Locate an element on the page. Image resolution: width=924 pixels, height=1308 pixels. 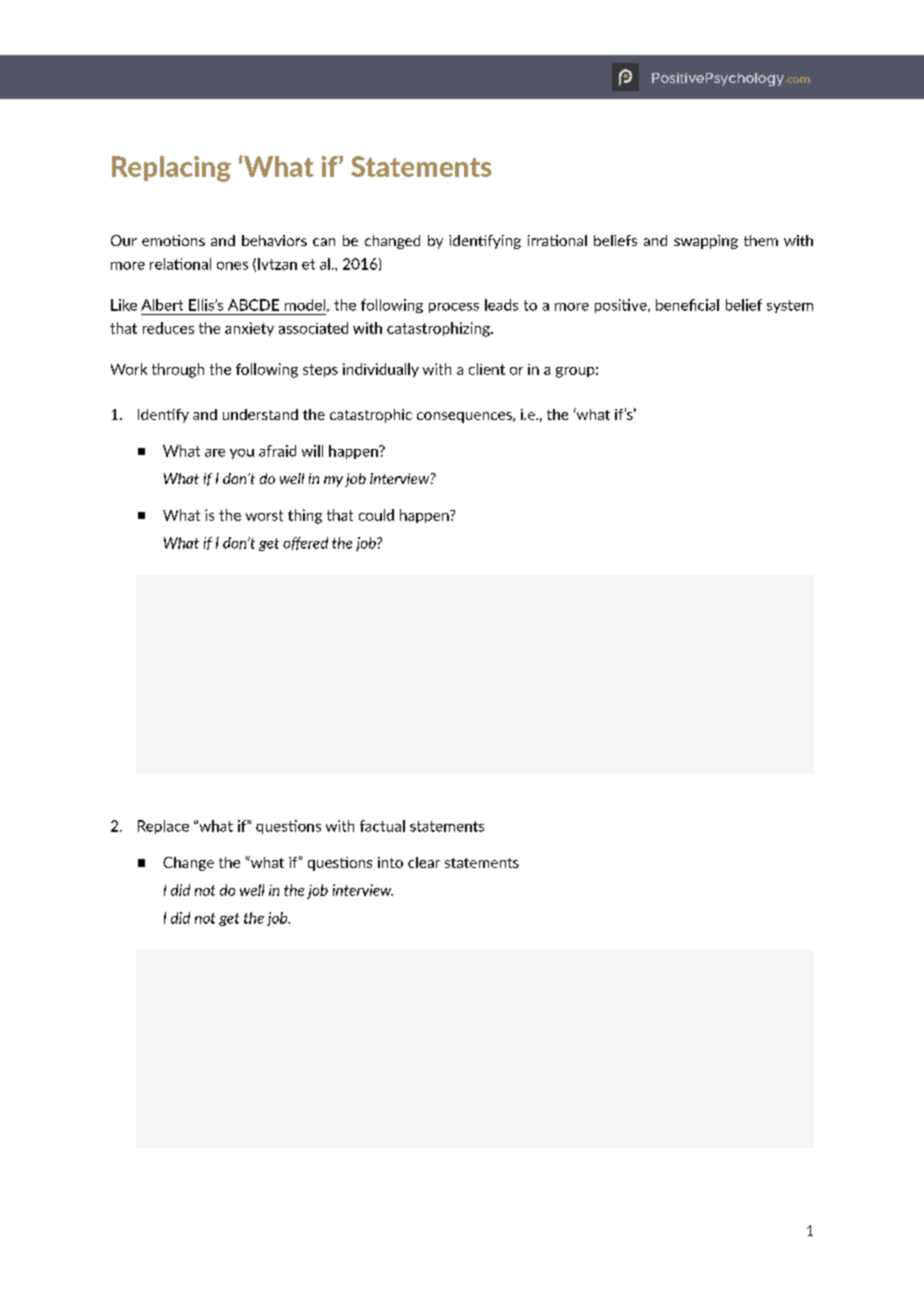
into is located at coordinates (390, 862).
